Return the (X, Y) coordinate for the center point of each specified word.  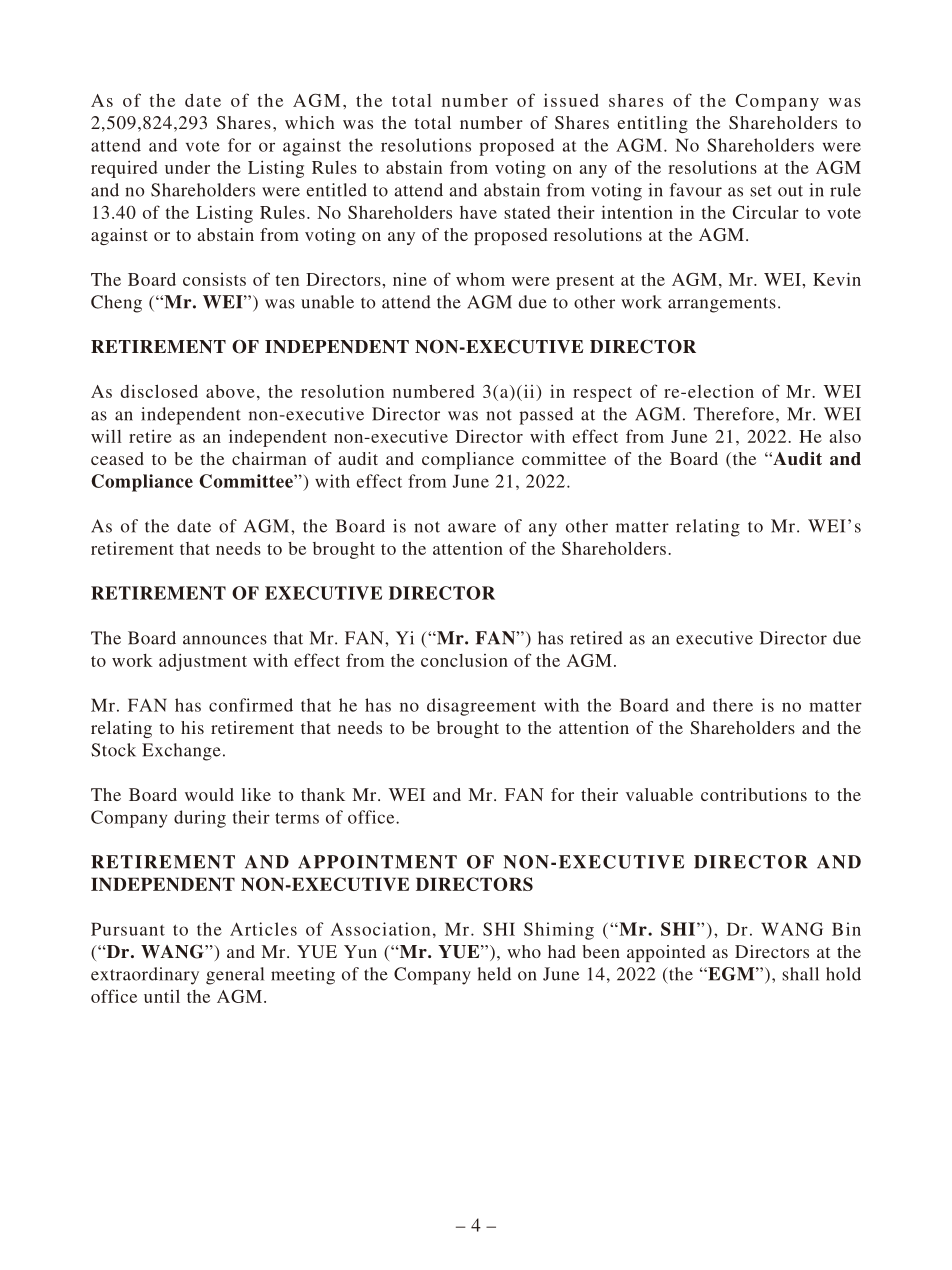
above (230, 391)
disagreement (481, 707)
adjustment (203, 662)
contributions (754, 794)
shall (800, 974)
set (761, 191)
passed (546, 416)
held (494, 974)
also (845, 436)
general (235, 976)
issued (571, 100)
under (187, 167)
